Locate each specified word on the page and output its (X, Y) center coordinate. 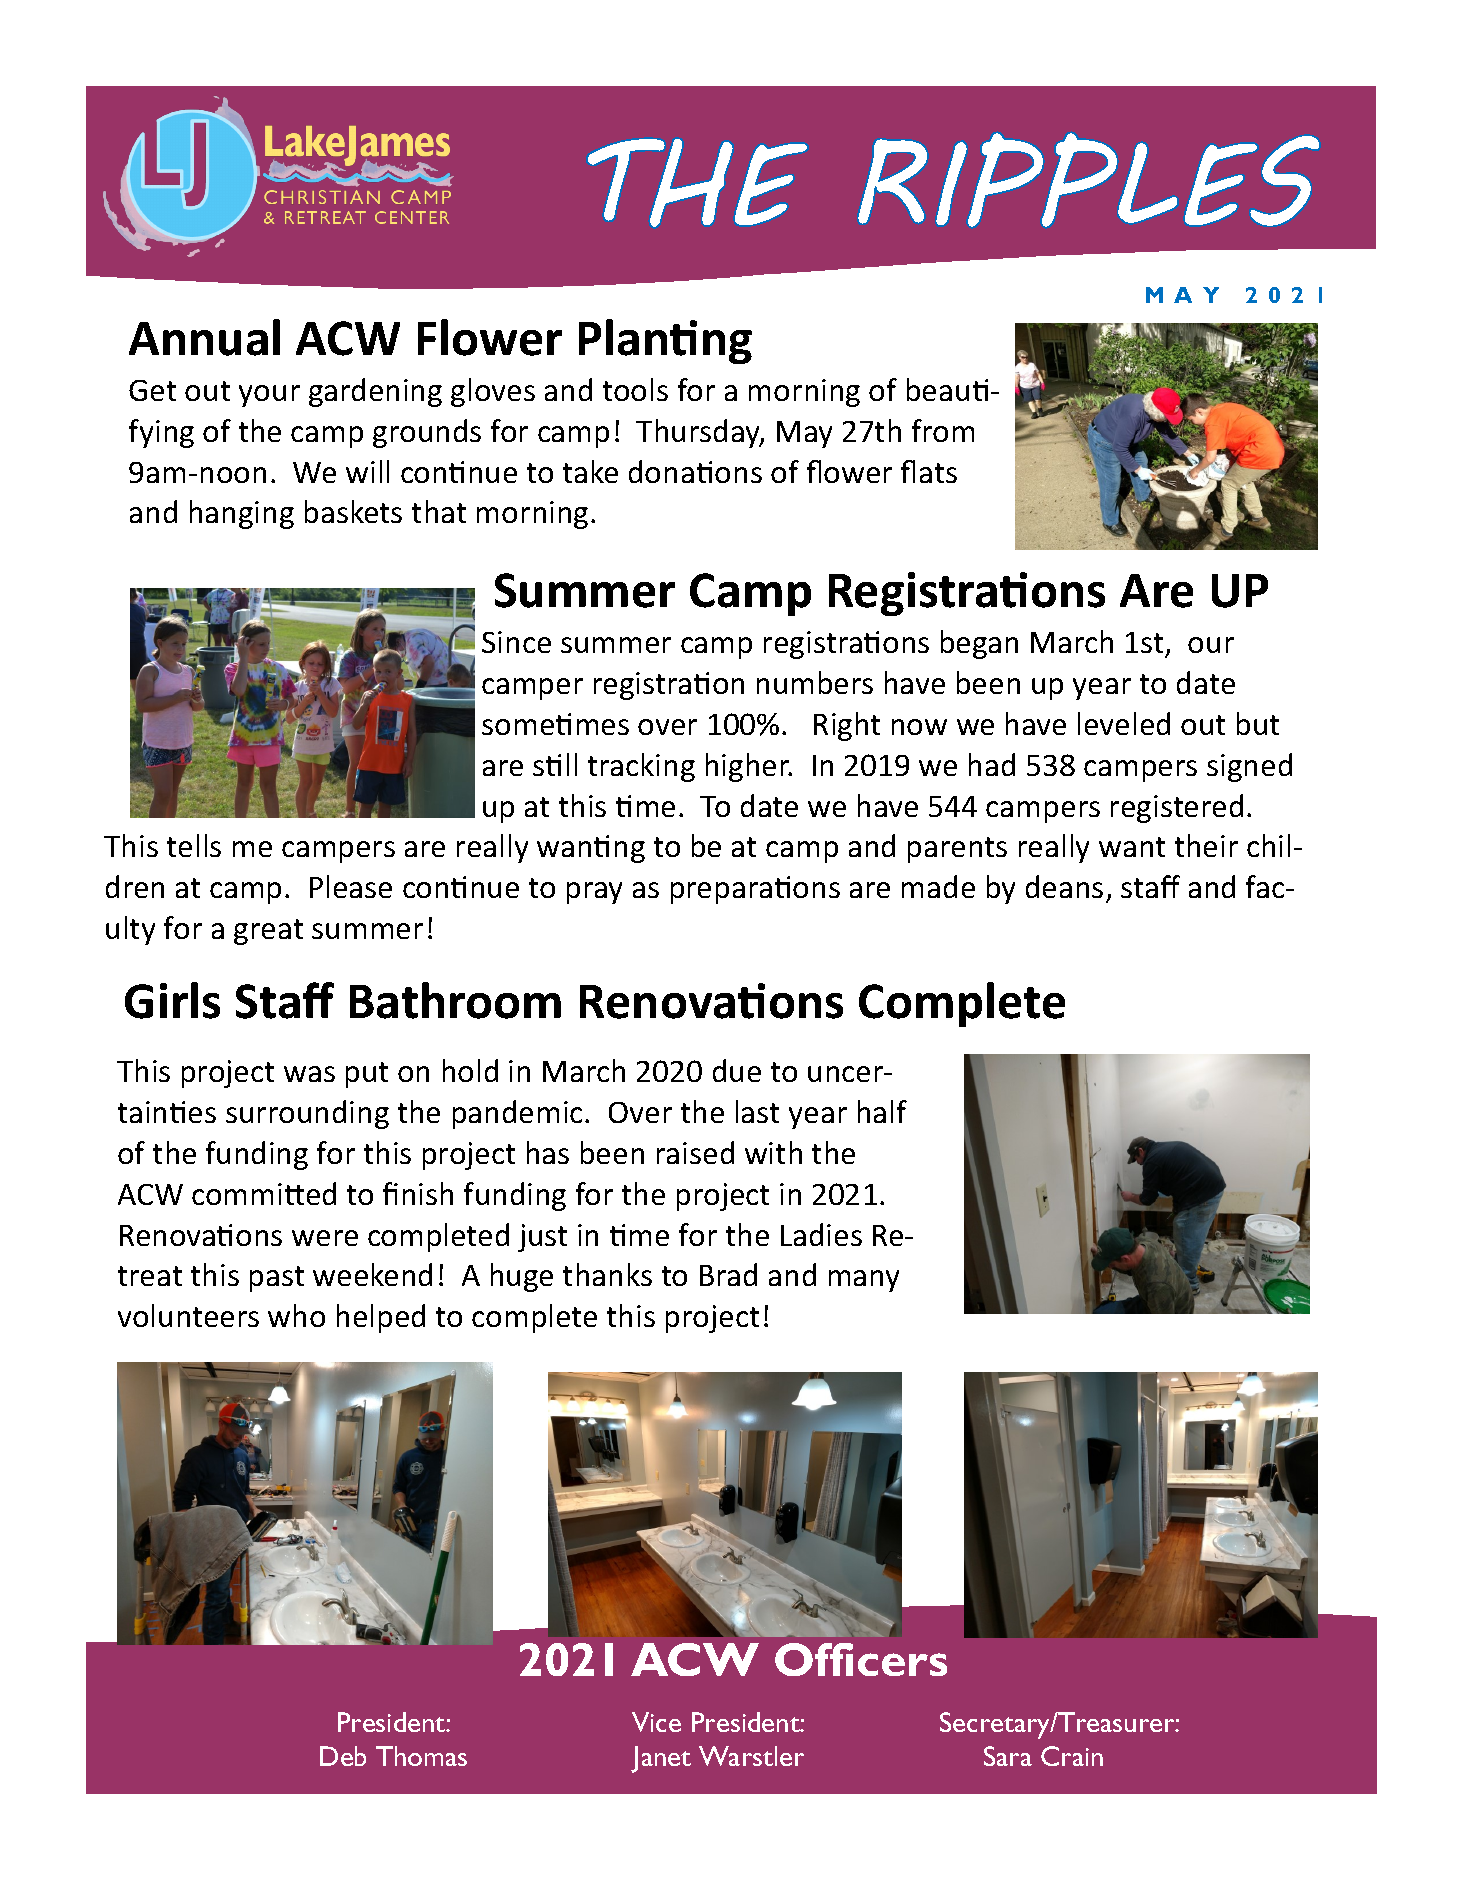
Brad (728, 1274)
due (737, 1070)
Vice (656, 1722)
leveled (1124, 723)
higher (749, 767)
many (864, 1281)
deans (1064, 886)
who (296, 1315)
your (269, 396)
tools (635, 389)
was (309, 1074)
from (943, 430)
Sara (1008, 1756)
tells (194, 845)
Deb (343, 1756)
